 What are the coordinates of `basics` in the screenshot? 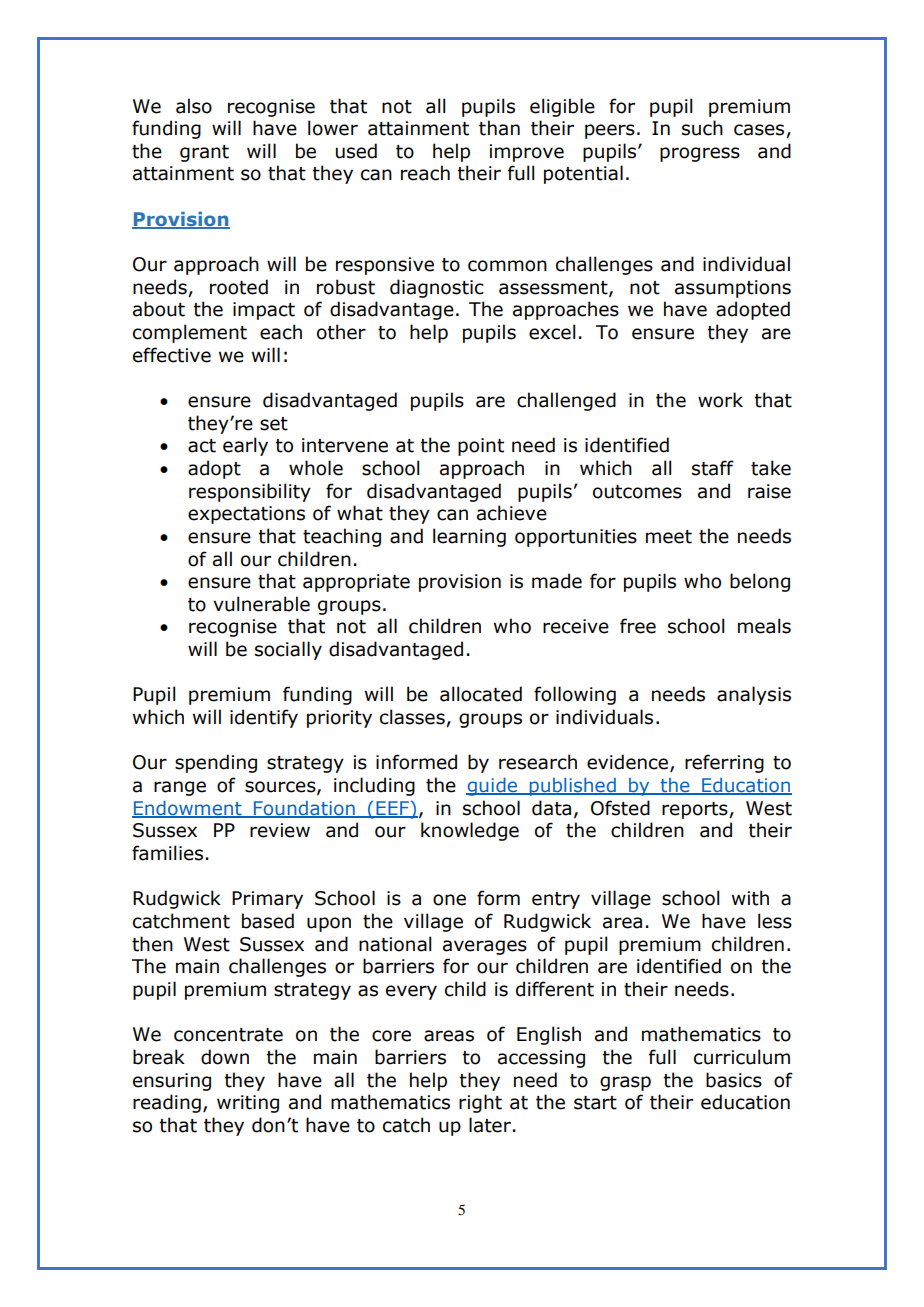 It's located at (734, 1080).
